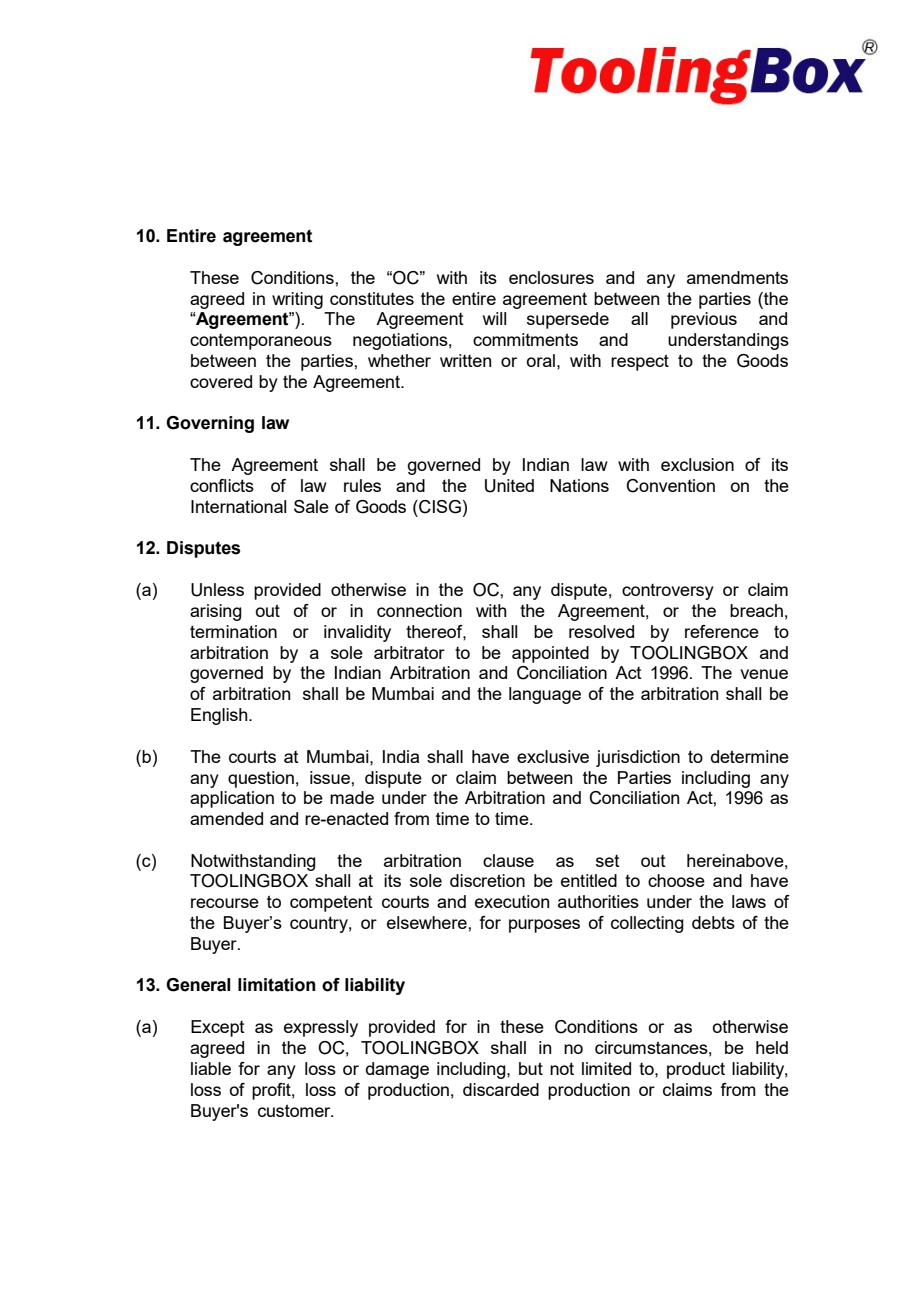 This screenshot has height=1308, width=924. Describe the element at coordinates (220, 716) in the screenshot. I see `English` at that location.
